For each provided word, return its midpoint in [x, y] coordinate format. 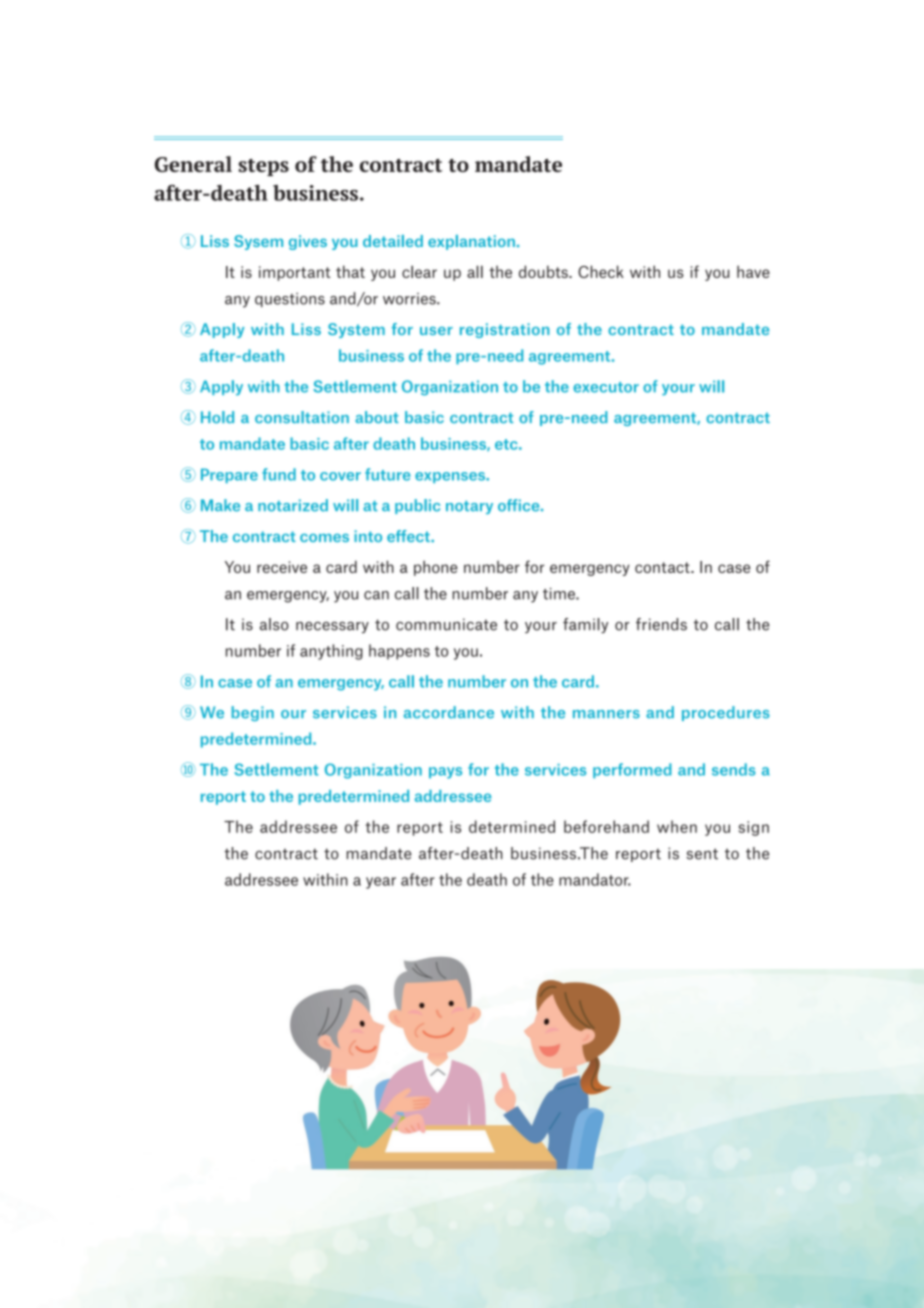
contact [663, 567]
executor [606, 387]
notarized [293, 505]
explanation [471, 242]
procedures [726, 713]
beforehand [606, 826]
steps [263, 167]
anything [331, 652]
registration [504, 330]
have [753, 271]
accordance [449, 712]
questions [290, 300]
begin [253, 713]
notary [469, 507]
